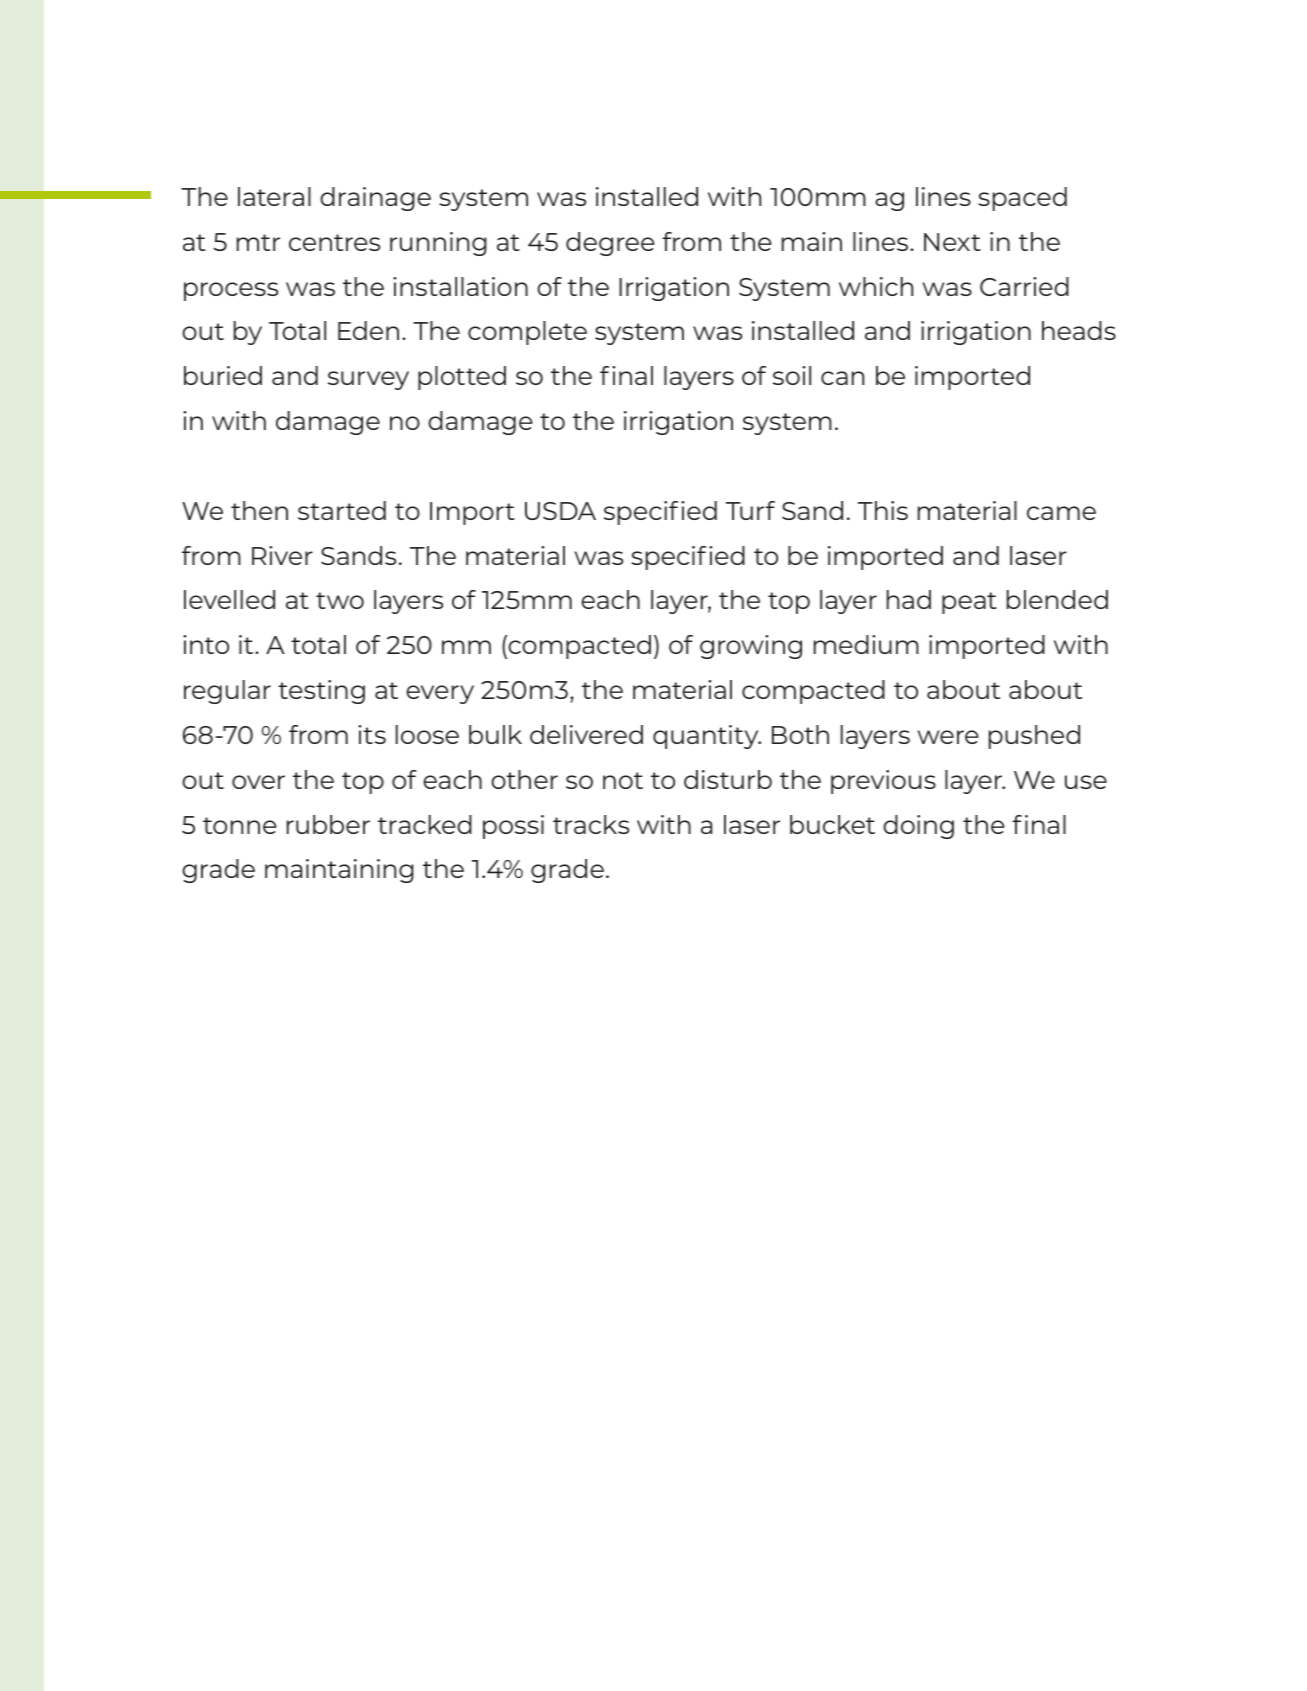 The width and height of the screenshot is (1307, 1691). Describe the element at coordinates (610, 244) in the screenshot. I see `degree` at that location.
